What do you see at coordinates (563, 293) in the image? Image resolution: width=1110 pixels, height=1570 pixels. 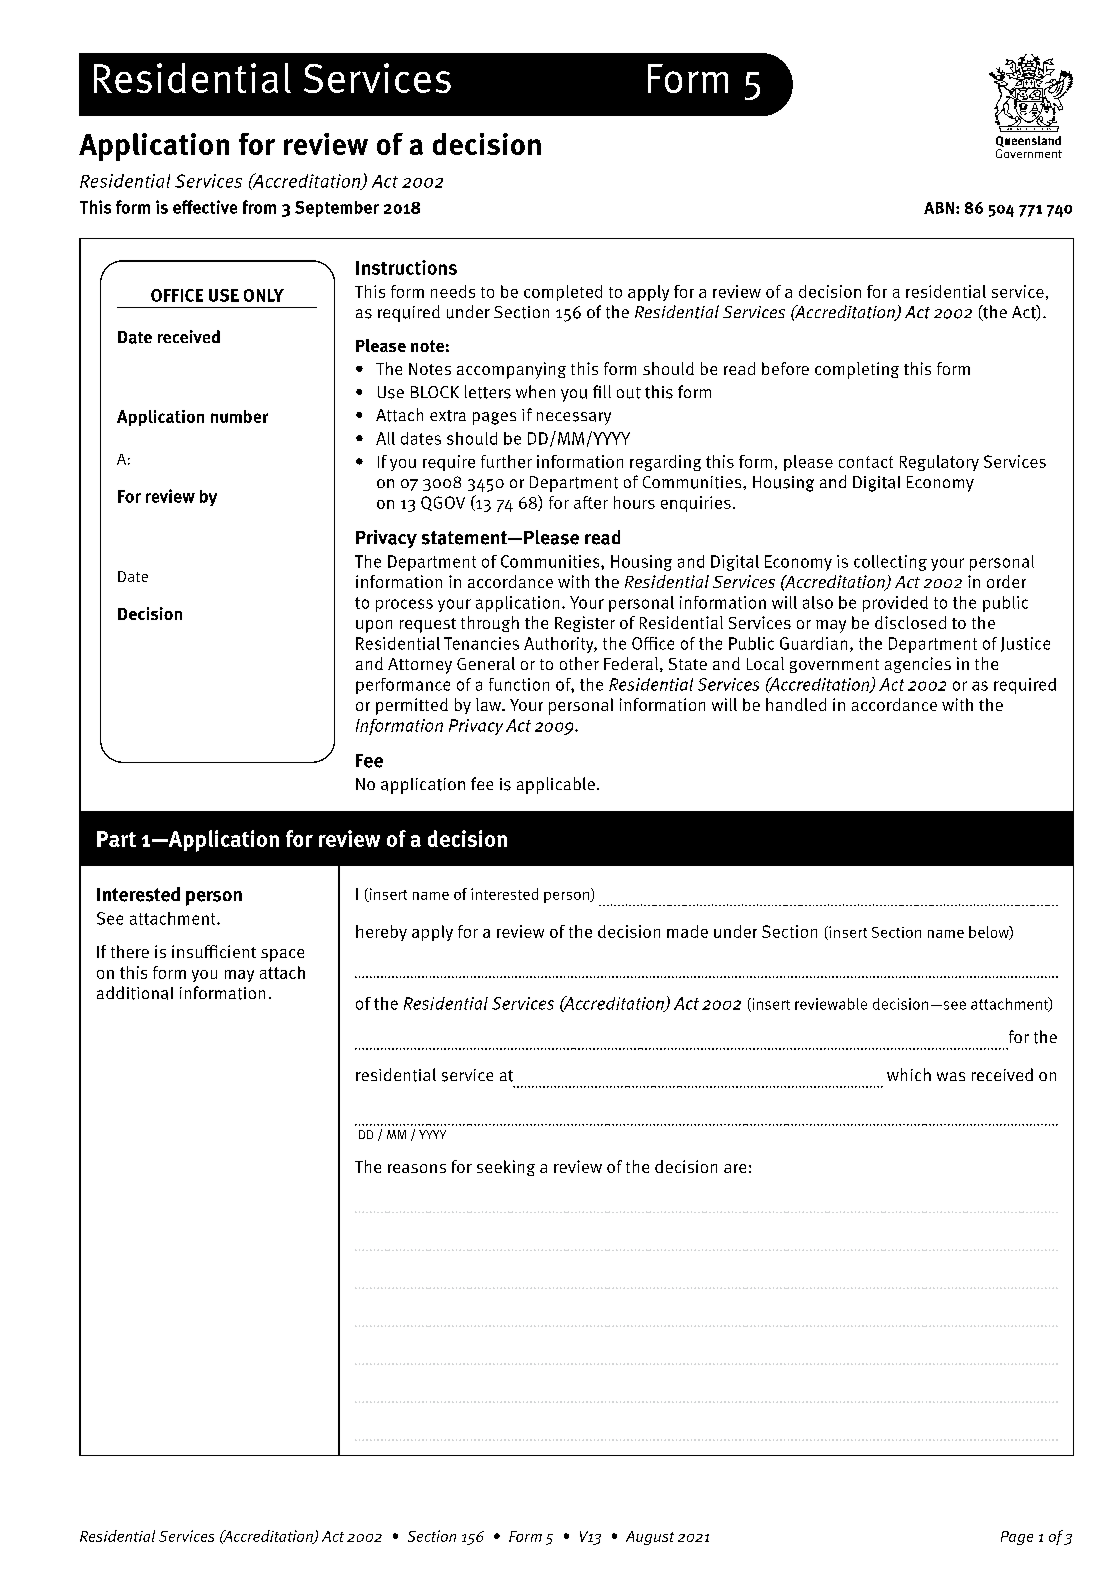 I see `completed` at bounding box center [563, 293].
